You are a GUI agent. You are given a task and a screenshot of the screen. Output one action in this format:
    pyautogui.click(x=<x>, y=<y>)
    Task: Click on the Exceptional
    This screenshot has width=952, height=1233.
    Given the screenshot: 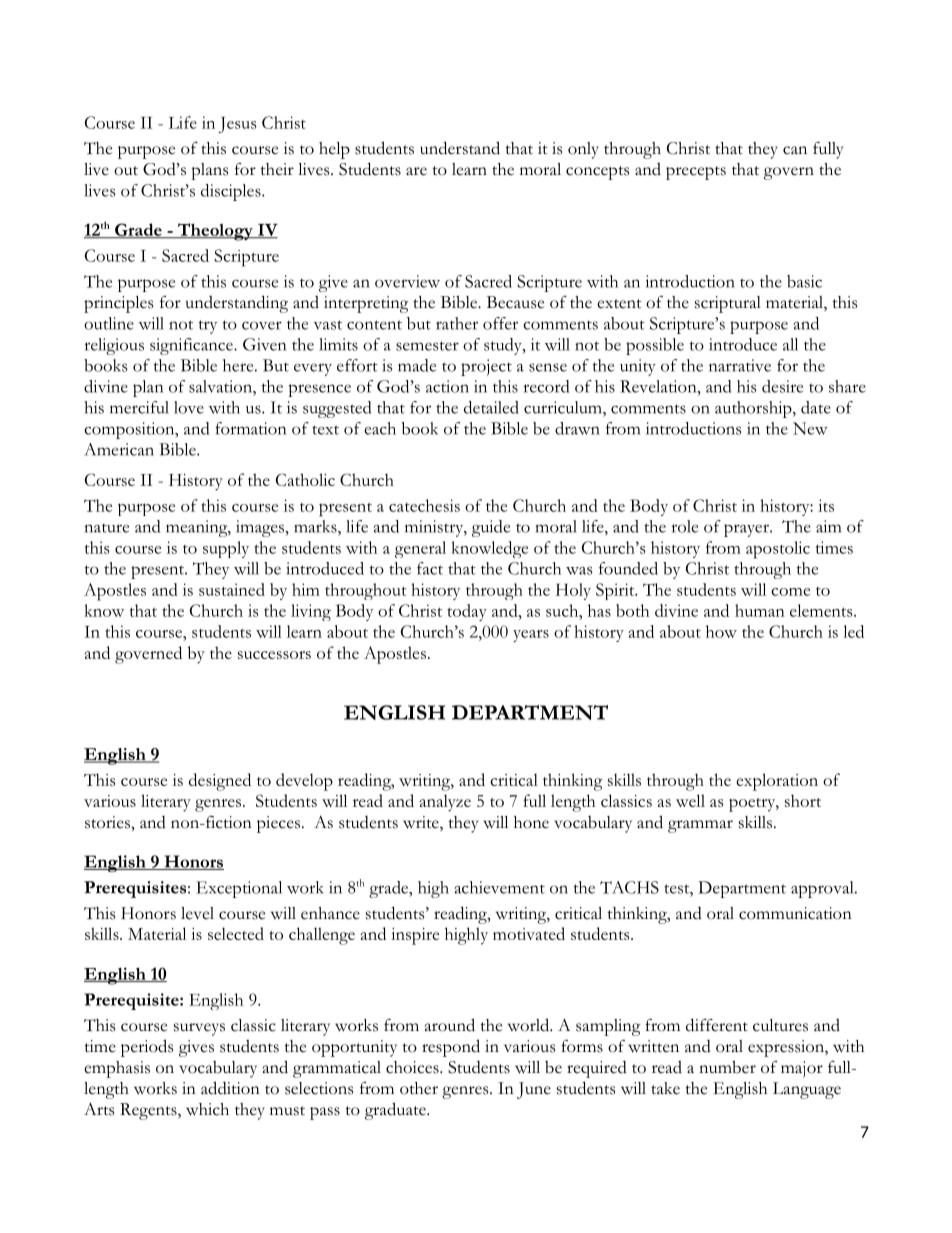 What is the action you would take?
    pyautogui.click(x=239, y=889)
